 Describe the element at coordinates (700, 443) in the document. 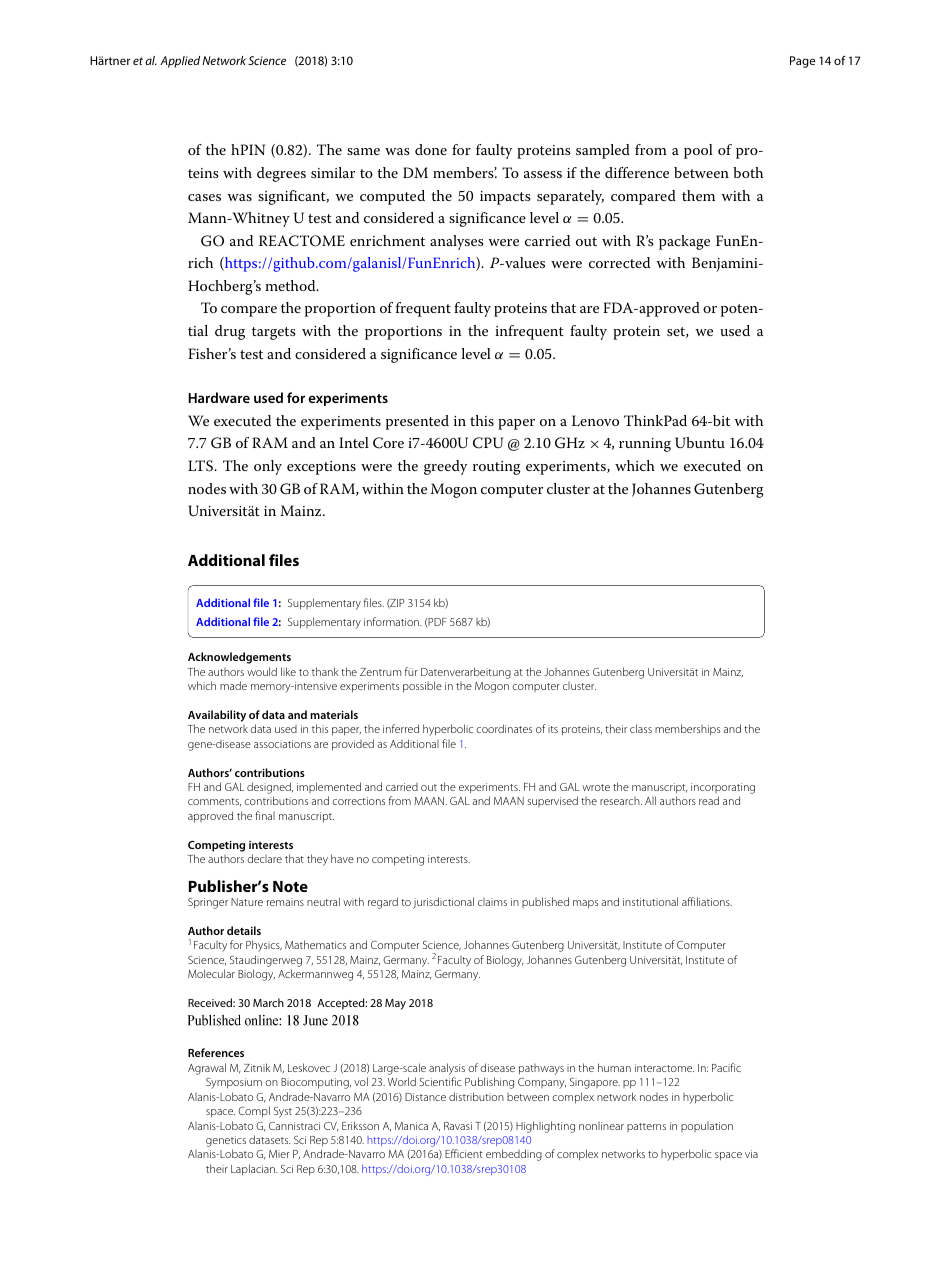

I see `Ubuntu` at that location.
